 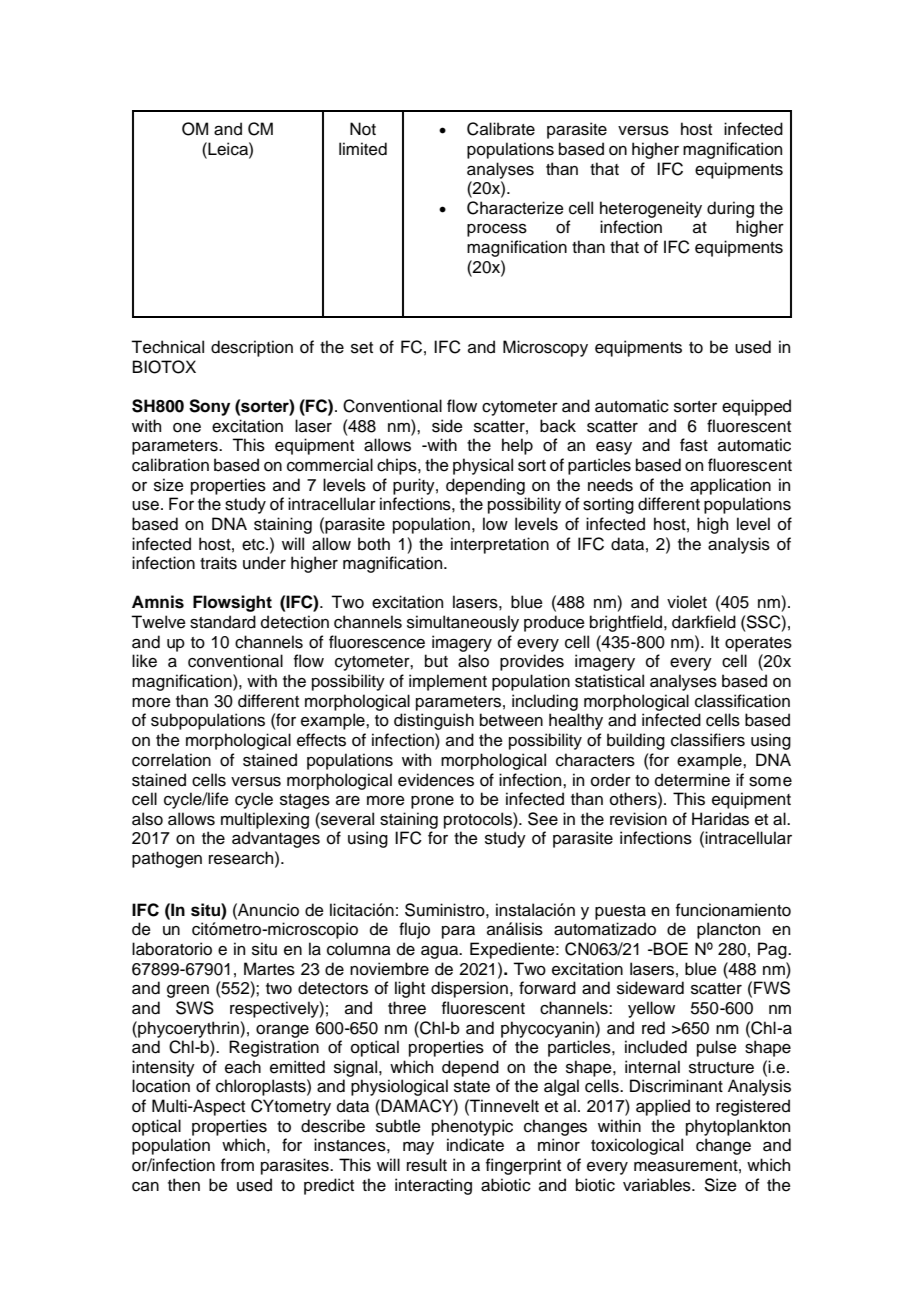 What do you see at coordinates (167, 859) in the page?
I see `pathogen` at bounding box center [167, 859].
